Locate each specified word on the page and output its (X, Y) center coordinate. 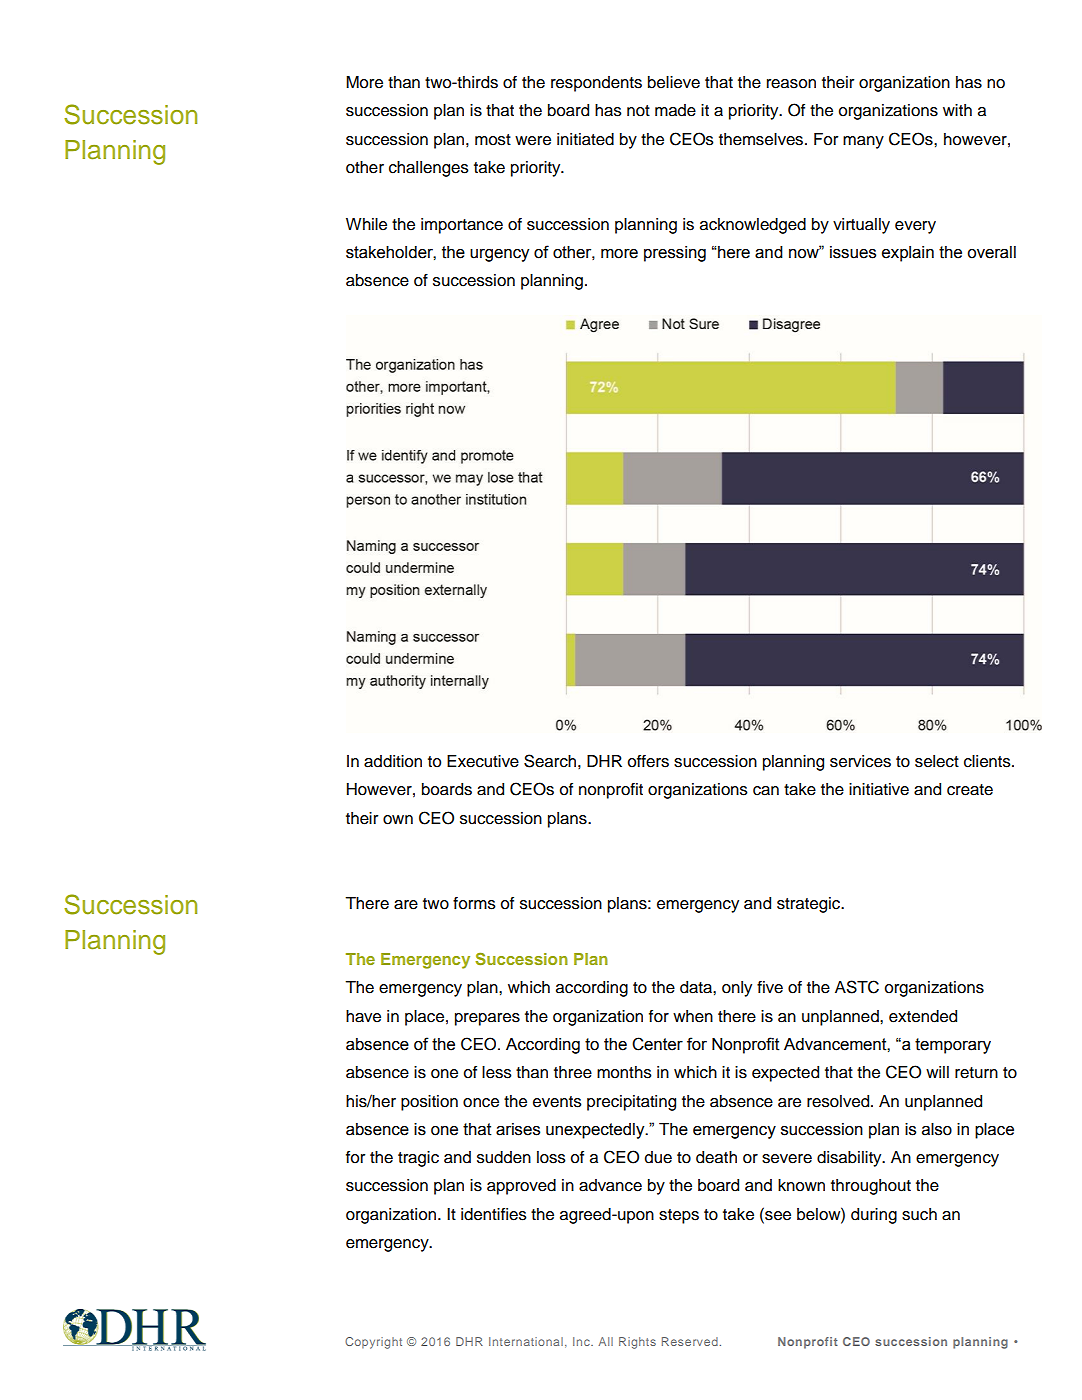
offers (648, 761)
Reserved (690, 1341)
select (937, 761)
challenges (429, 169)
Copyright (373, 1343)
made (675, 110)
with (957, 110)
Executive (483, 761)
